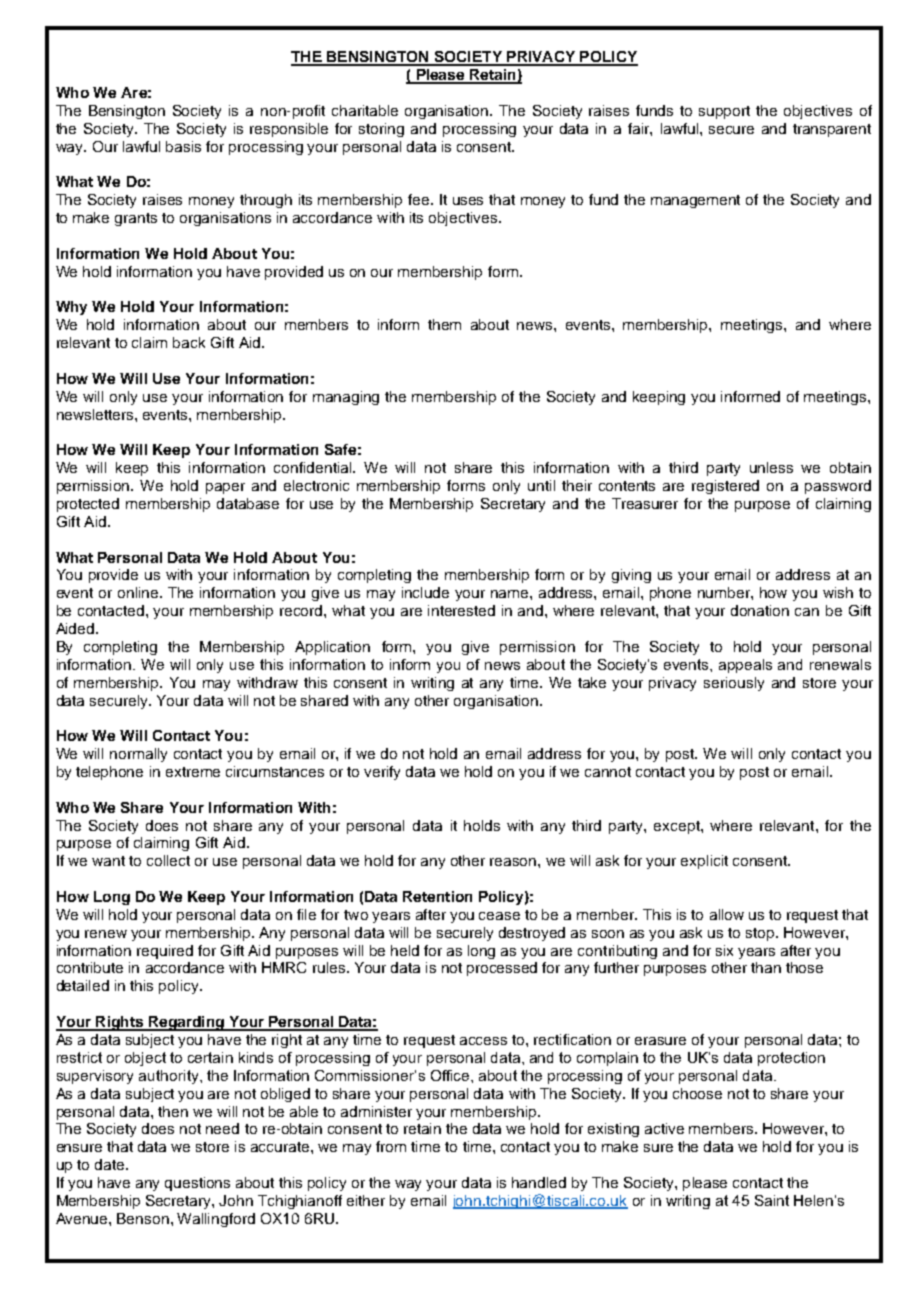 Image resolution: width=924 pixels, height=1308 pixels. What do you see at coordinates (745, 666) in the image?
I see `appeals` at bounding box center [745, 666].
